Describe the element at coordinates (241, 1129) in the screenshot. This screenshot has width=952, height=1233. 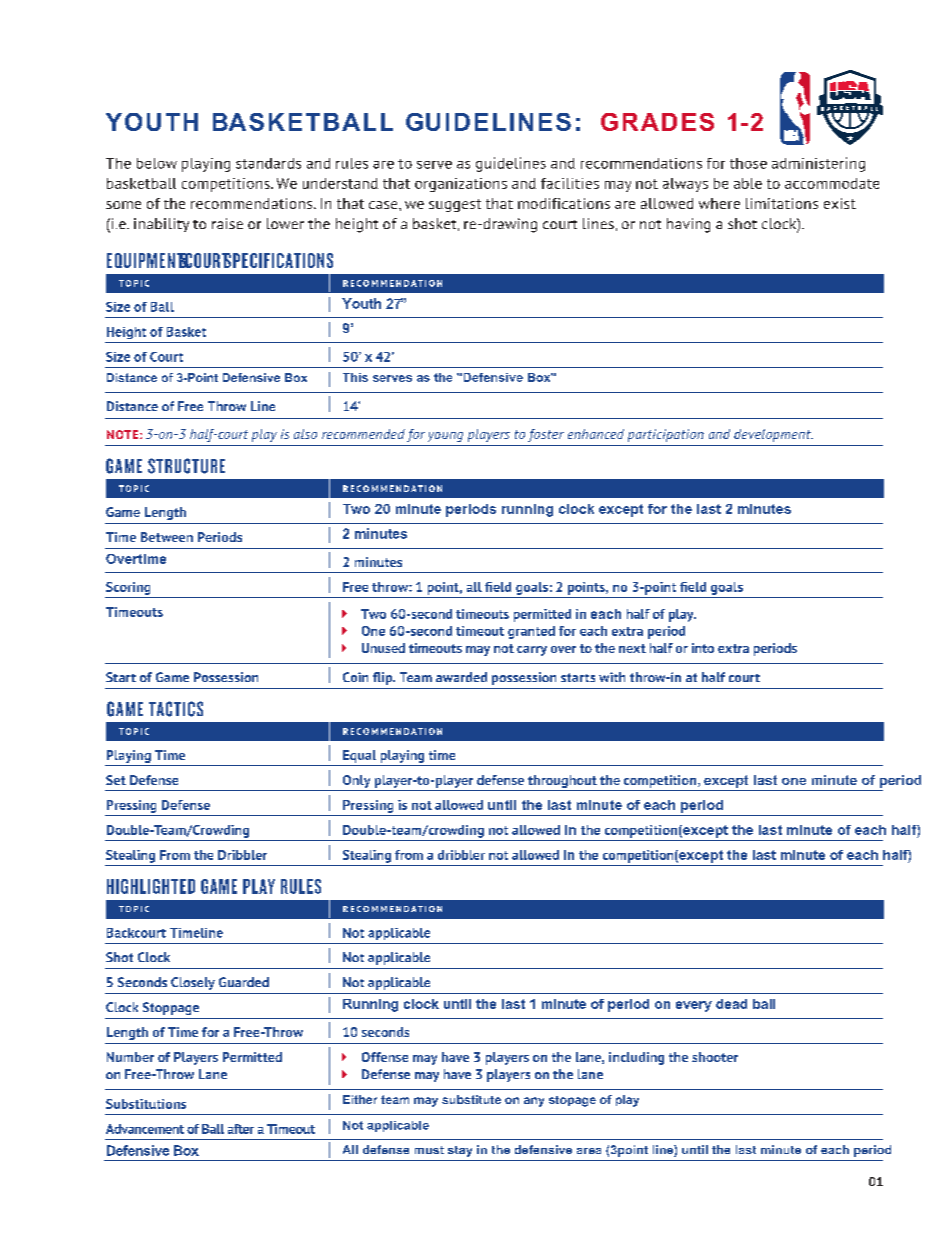
I see `after` at that location.
